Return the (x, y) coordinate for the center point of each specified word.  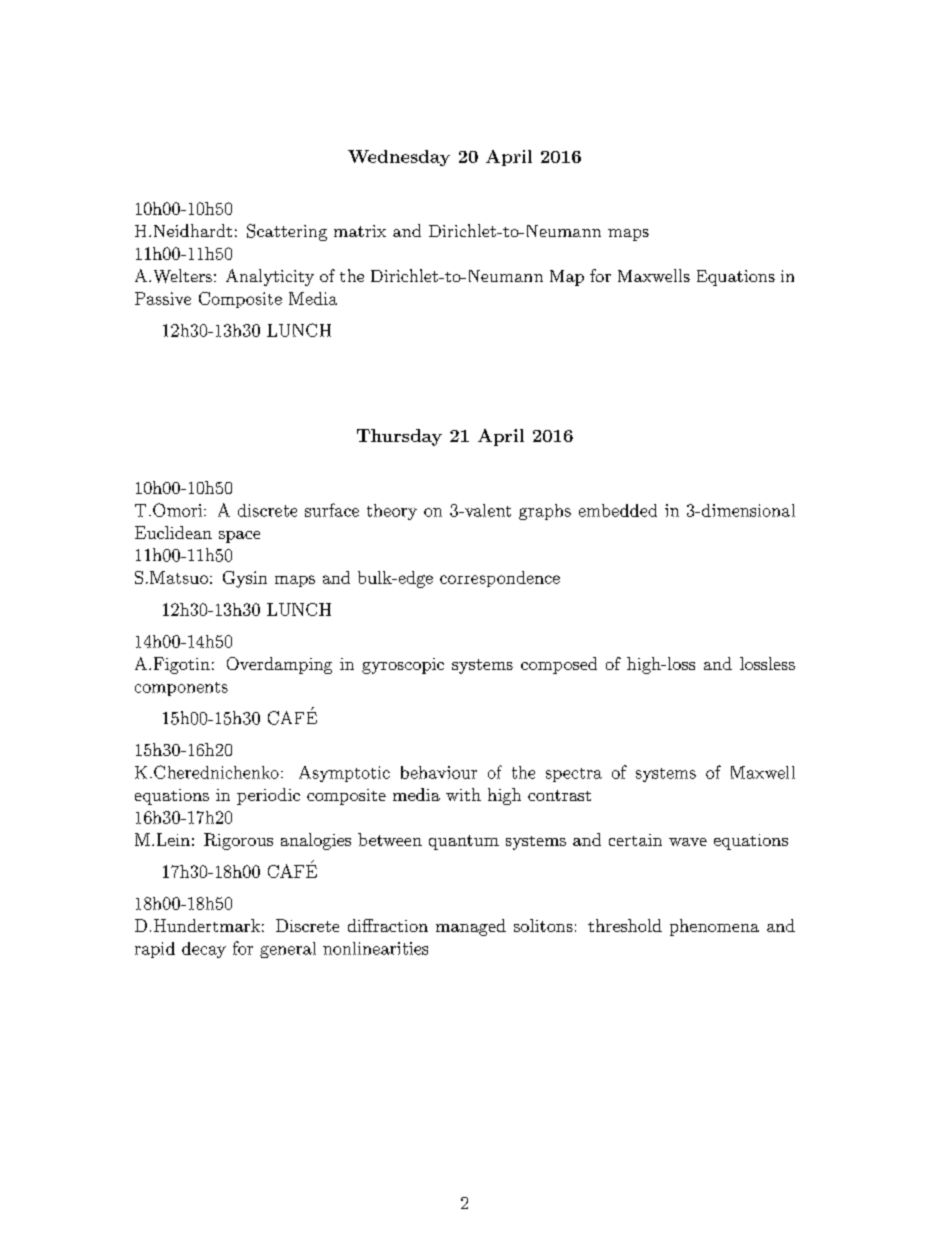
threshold (625, 925)
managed (471, 927)
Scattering (287, 232)
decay (204, 950)
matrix (360, 231)
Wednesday (399, 158)
